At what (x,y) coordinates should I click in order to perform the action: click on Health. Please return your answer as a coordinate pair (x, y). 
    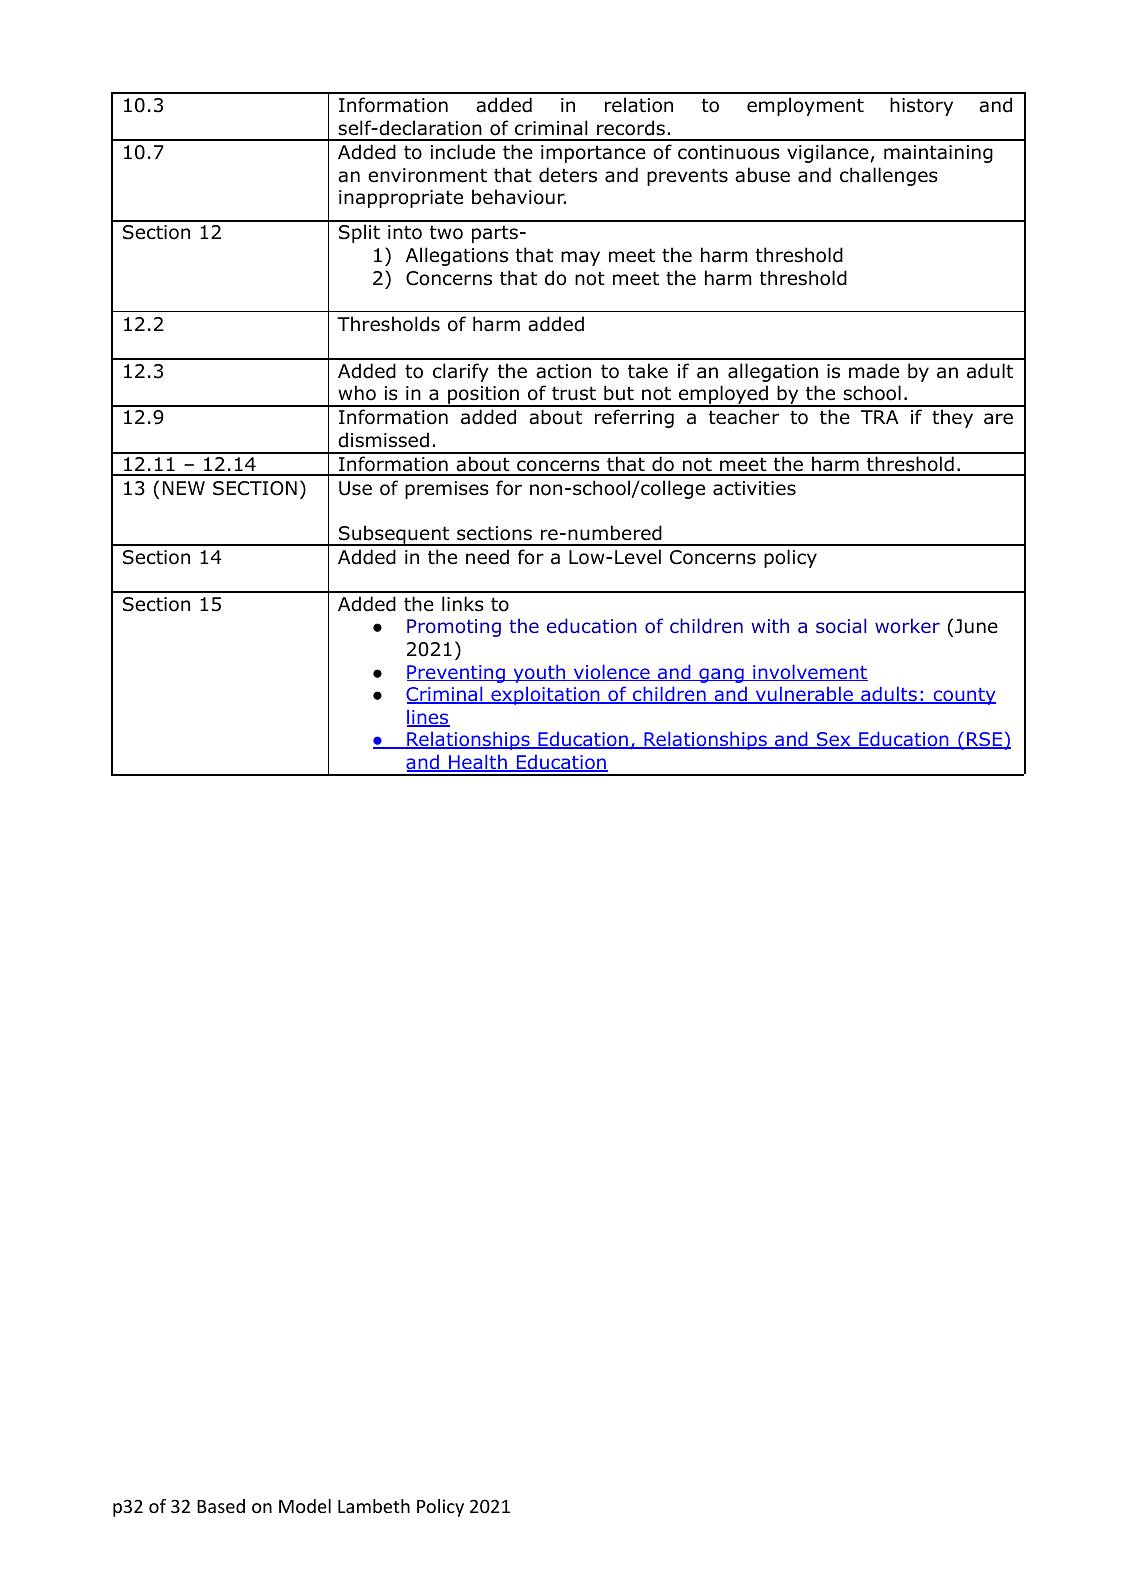
    Looking at the image, I should click on (478, 763).
